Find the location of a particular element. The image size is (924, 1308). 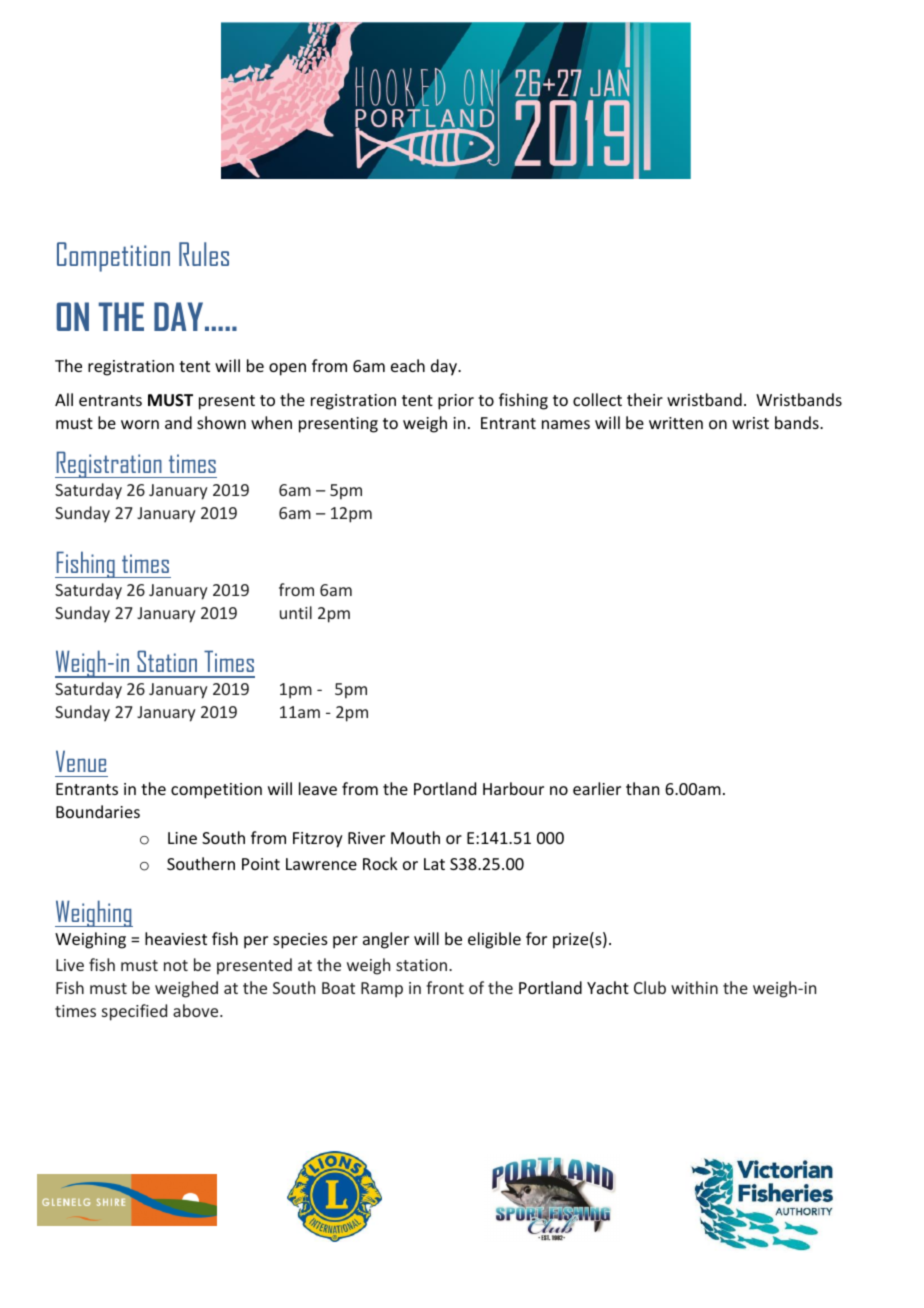

collect is located at coordinates (597, 399).
